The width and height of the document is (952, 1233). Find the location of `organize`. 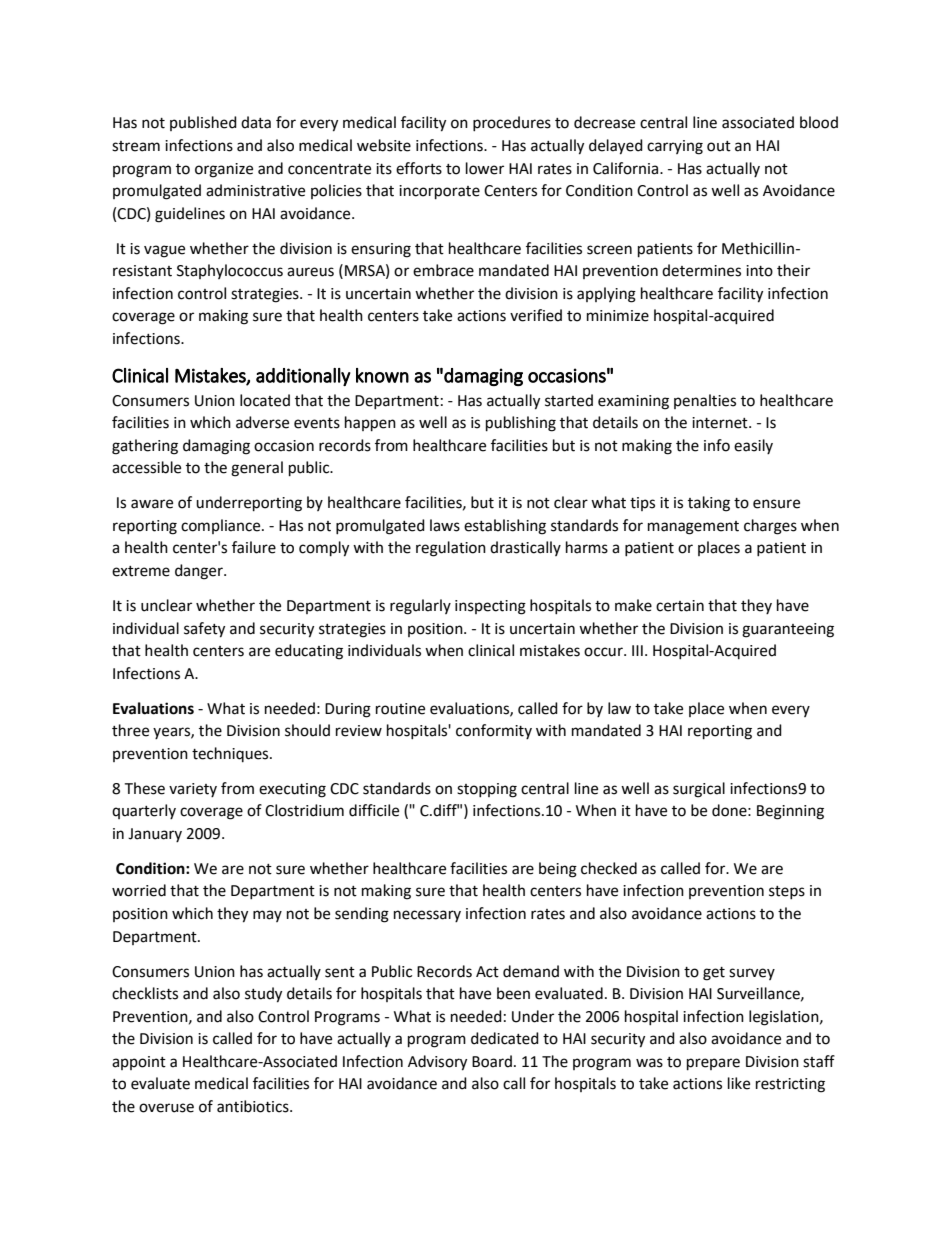

organize is located at coordinates (224, 170).
